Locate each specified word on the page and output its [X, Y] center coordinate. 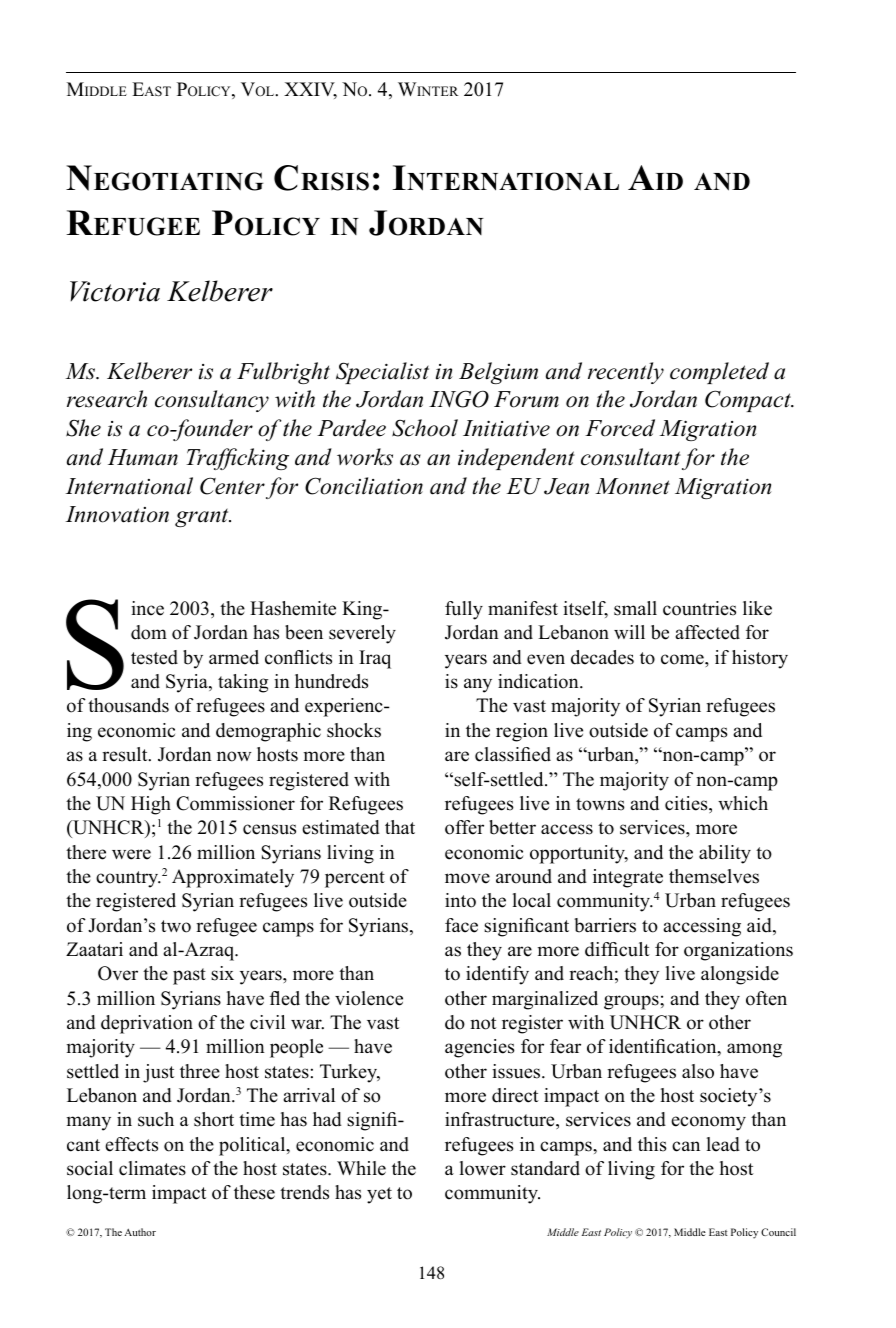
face [461, 925]
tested [154, 657]
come [683, 659]
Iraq [375, 659]
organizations [738, 951]
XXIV [310, 90]
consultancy [212, 401]
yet [379, 1195]
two [176, 926]
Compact [749, 401]
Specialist [382, 373]
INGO [459, 399]
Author [140, 1232]
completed [719, 373]
